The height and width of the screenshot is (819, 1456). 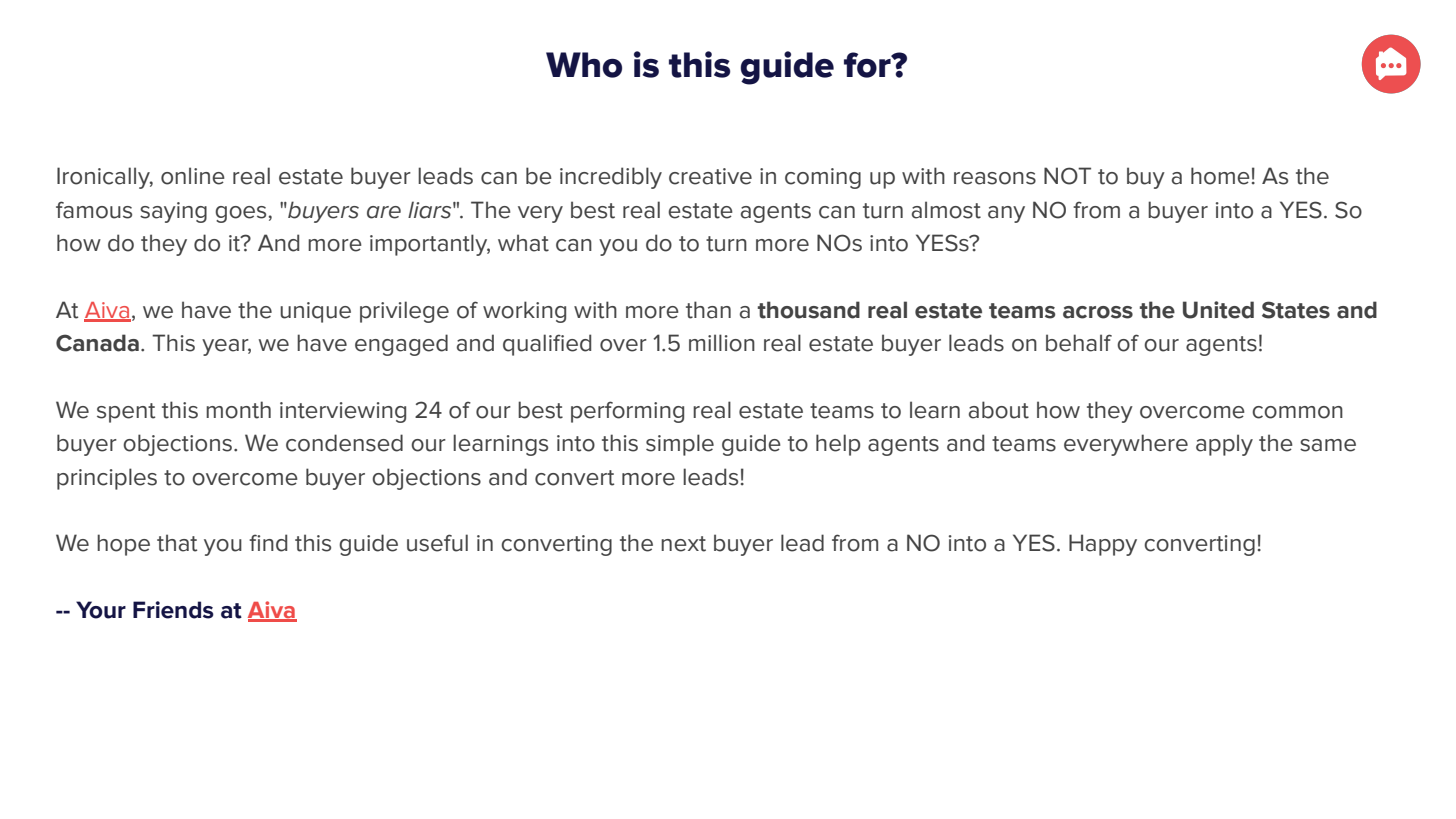 What do you see at coordinates (1079, 343) in the screenshot?
I see `behalf` at bounding box center [1079, 343].
